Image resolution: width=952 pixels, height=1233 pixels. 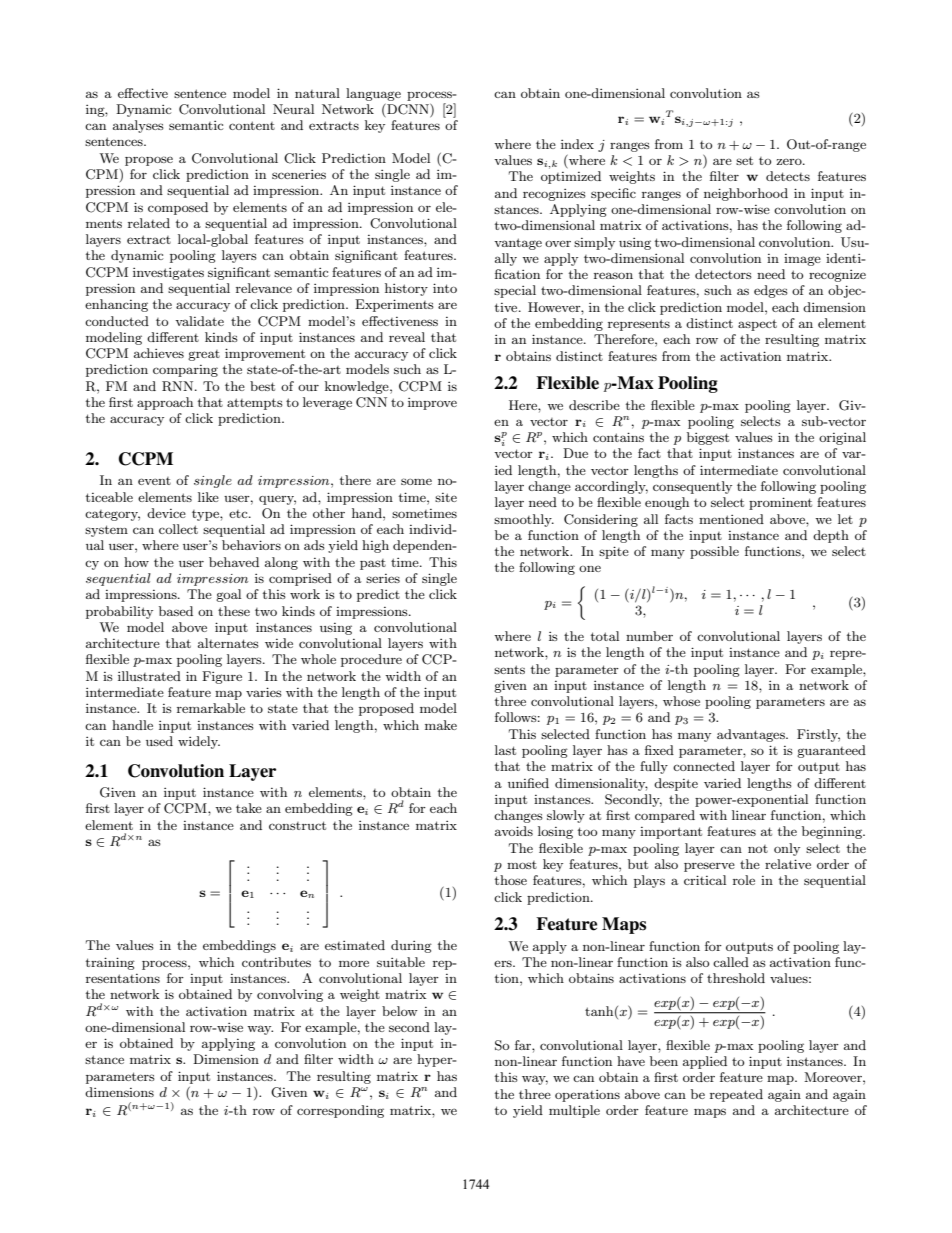 What do you see at coordinates (736, 1095) in the image?
I see `repeated` at bounding box center [736, 1095].
